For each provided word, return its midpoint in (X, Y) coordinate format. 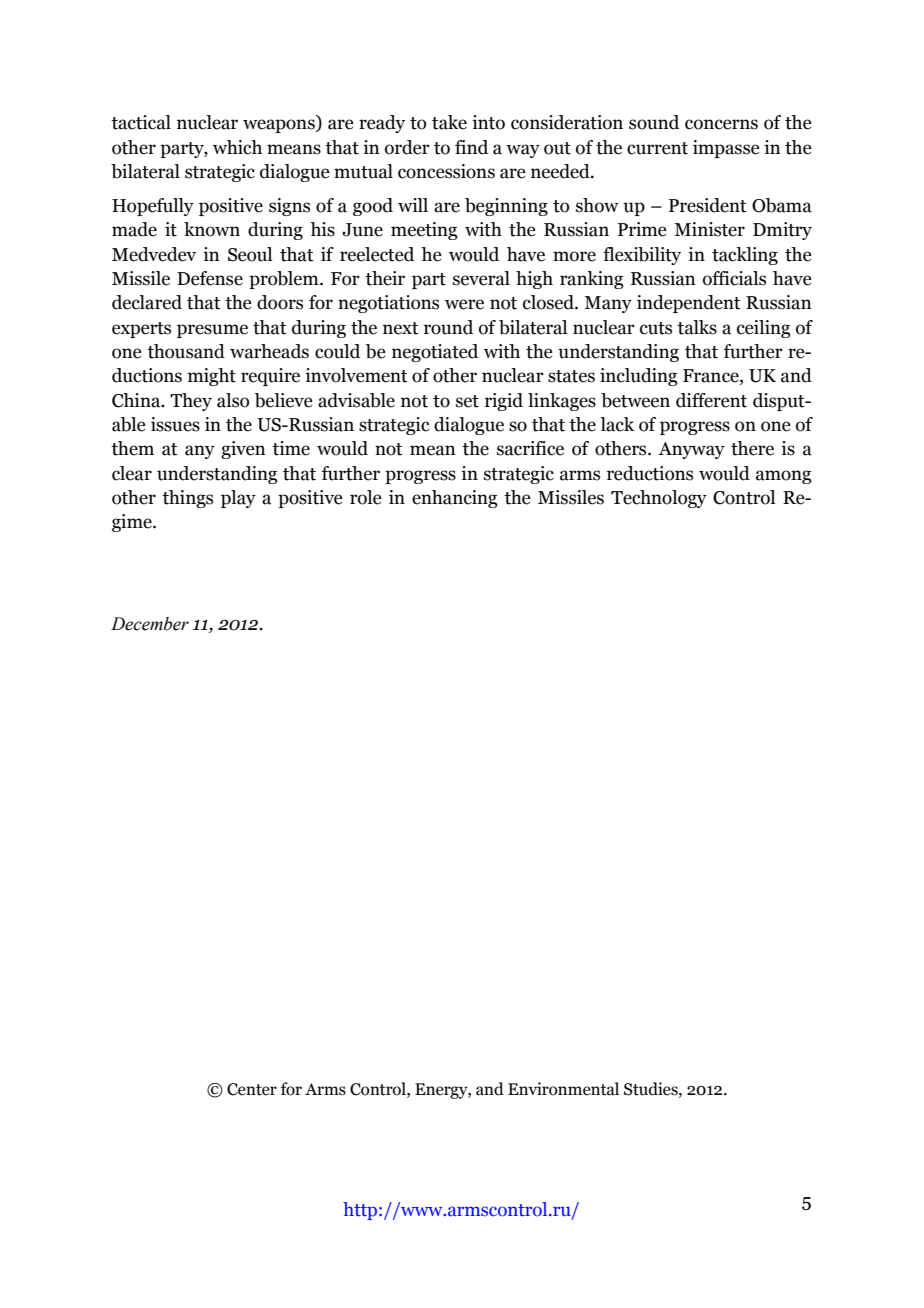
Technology (659, 499)
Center (252, 1089)
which (237, 147)
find (471, 147)
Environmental (563, 1089)
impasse (726, 149)
